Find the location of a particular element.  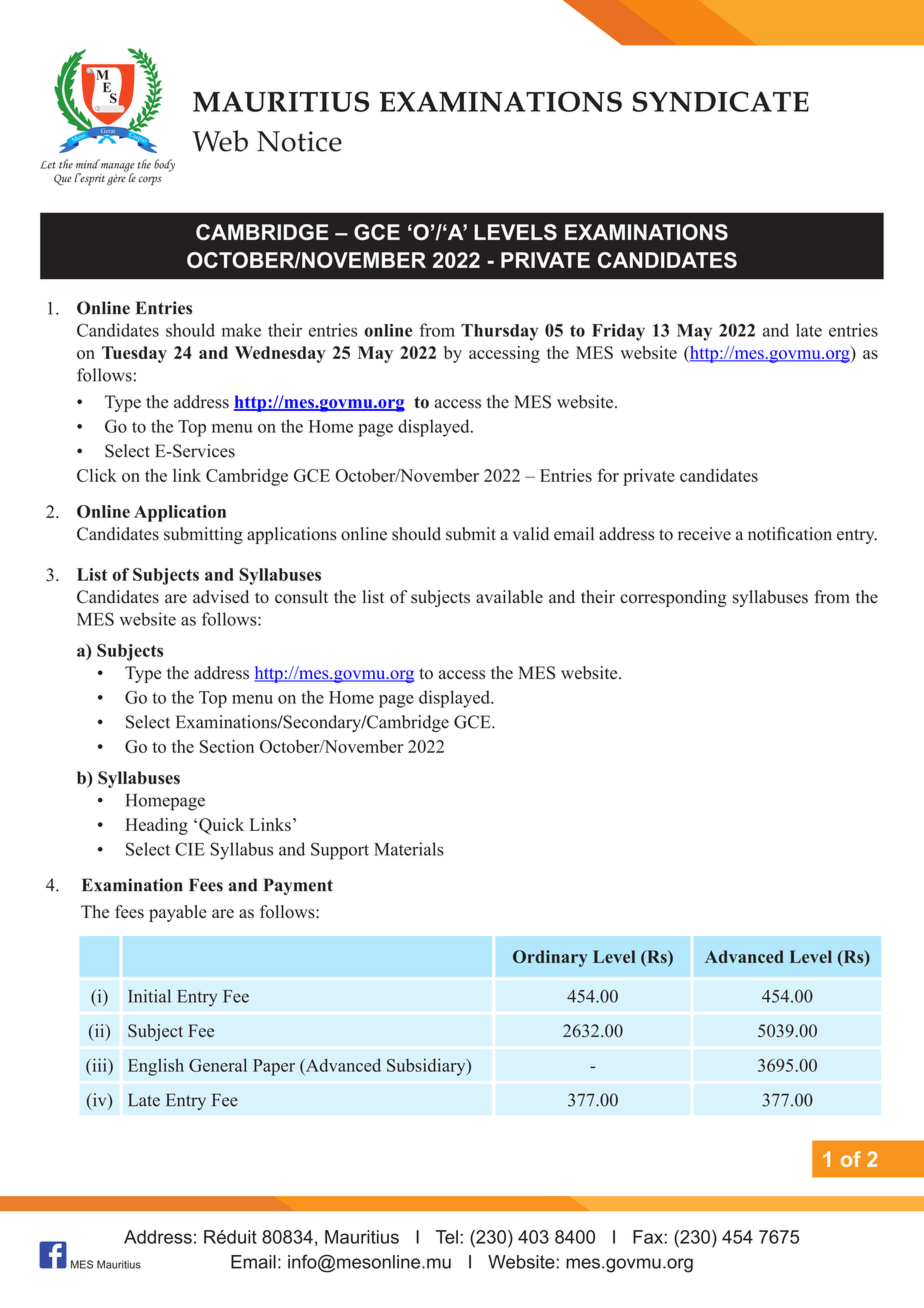

Paper is located at coordinates (274, 1067).
